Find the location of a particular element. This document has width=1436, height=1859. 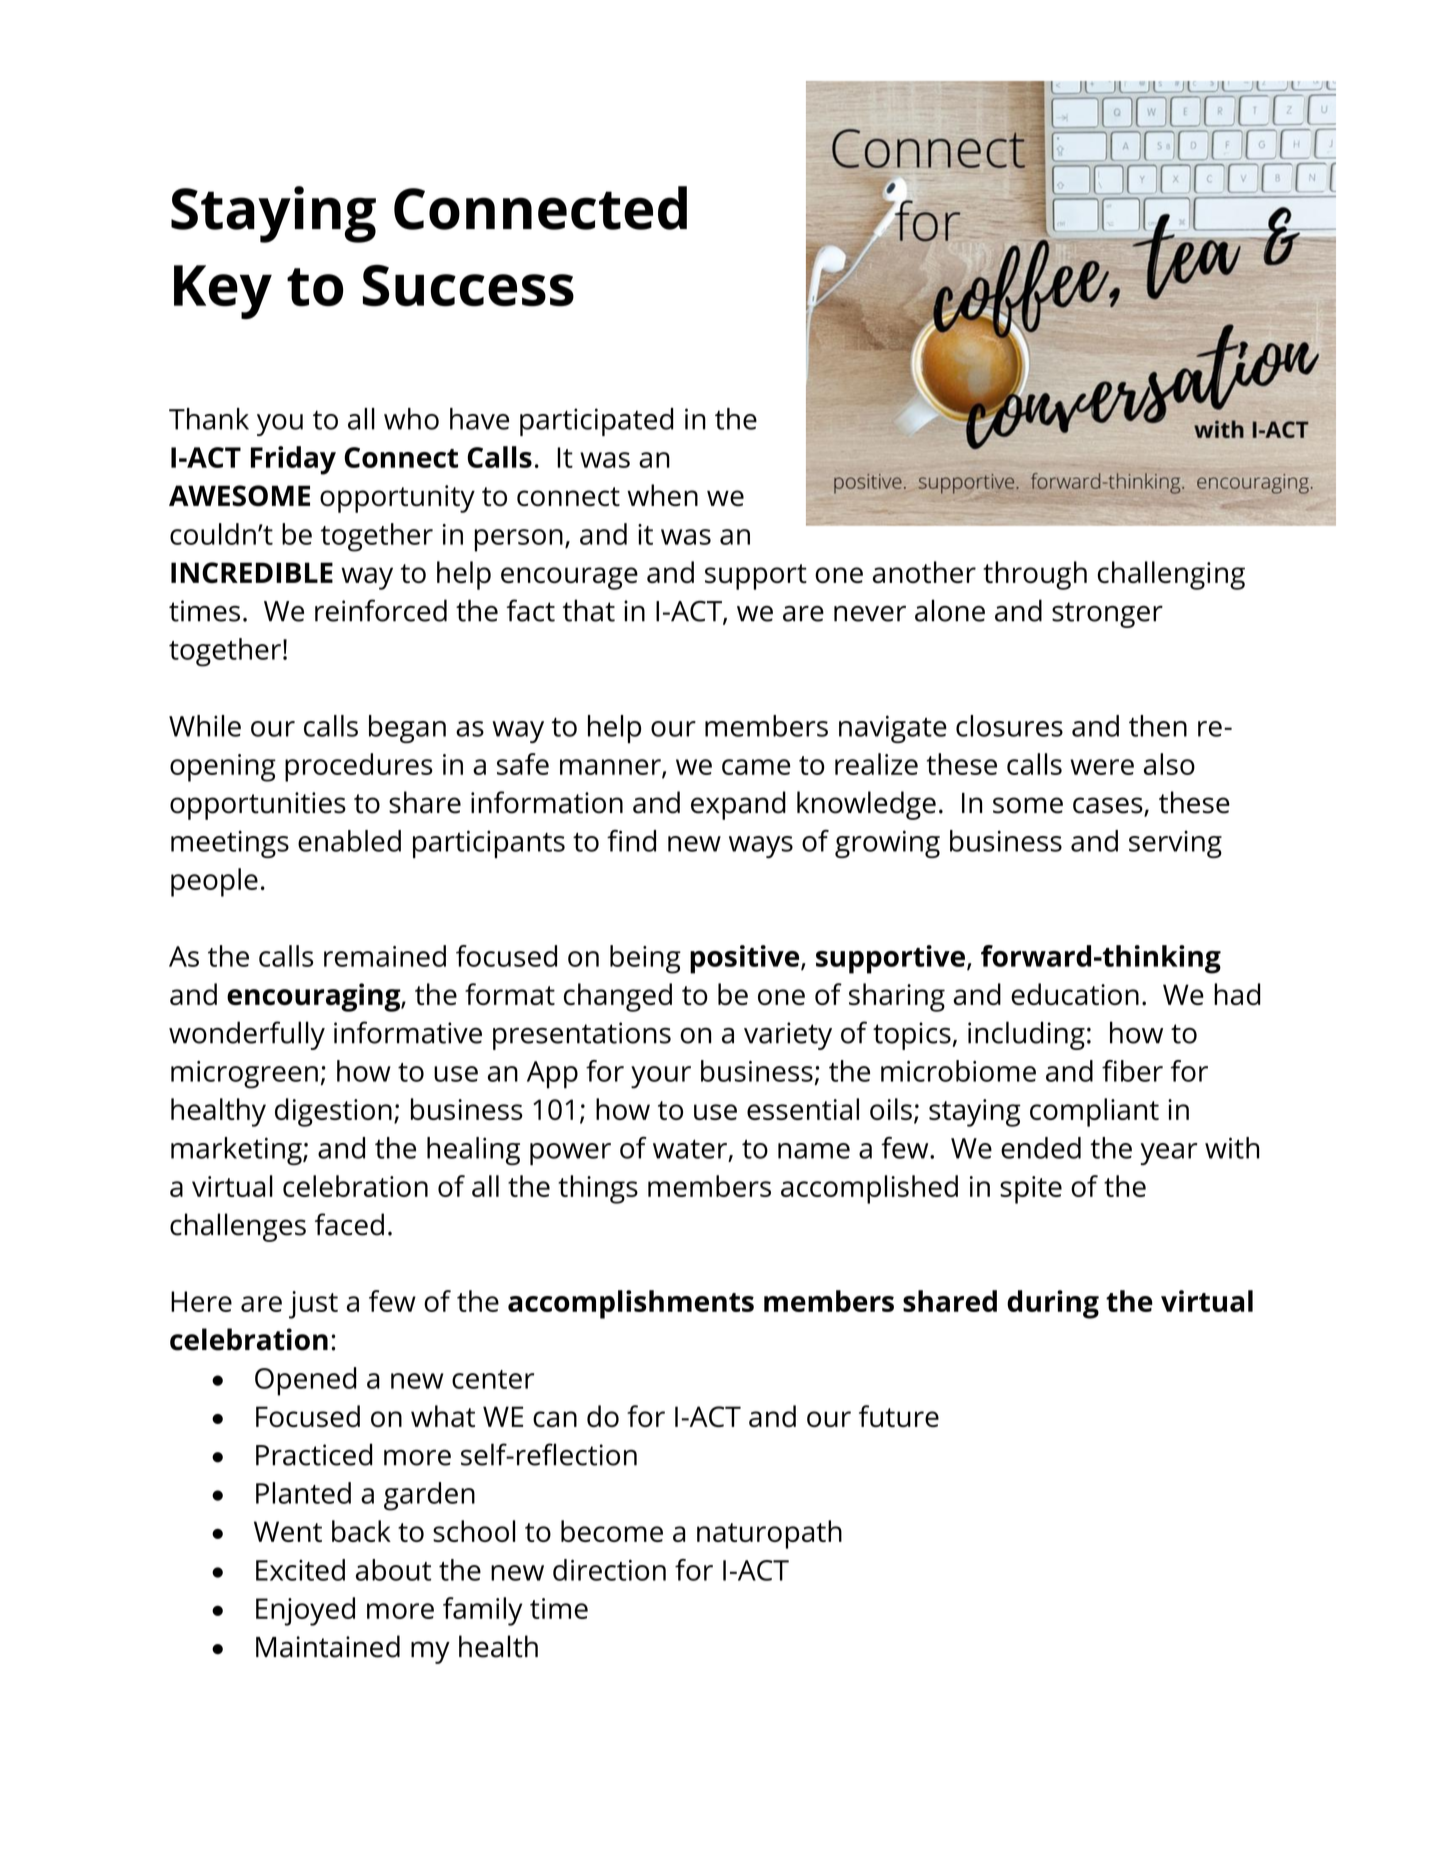

Enjoyed is located at coordinates (305, 1611).
